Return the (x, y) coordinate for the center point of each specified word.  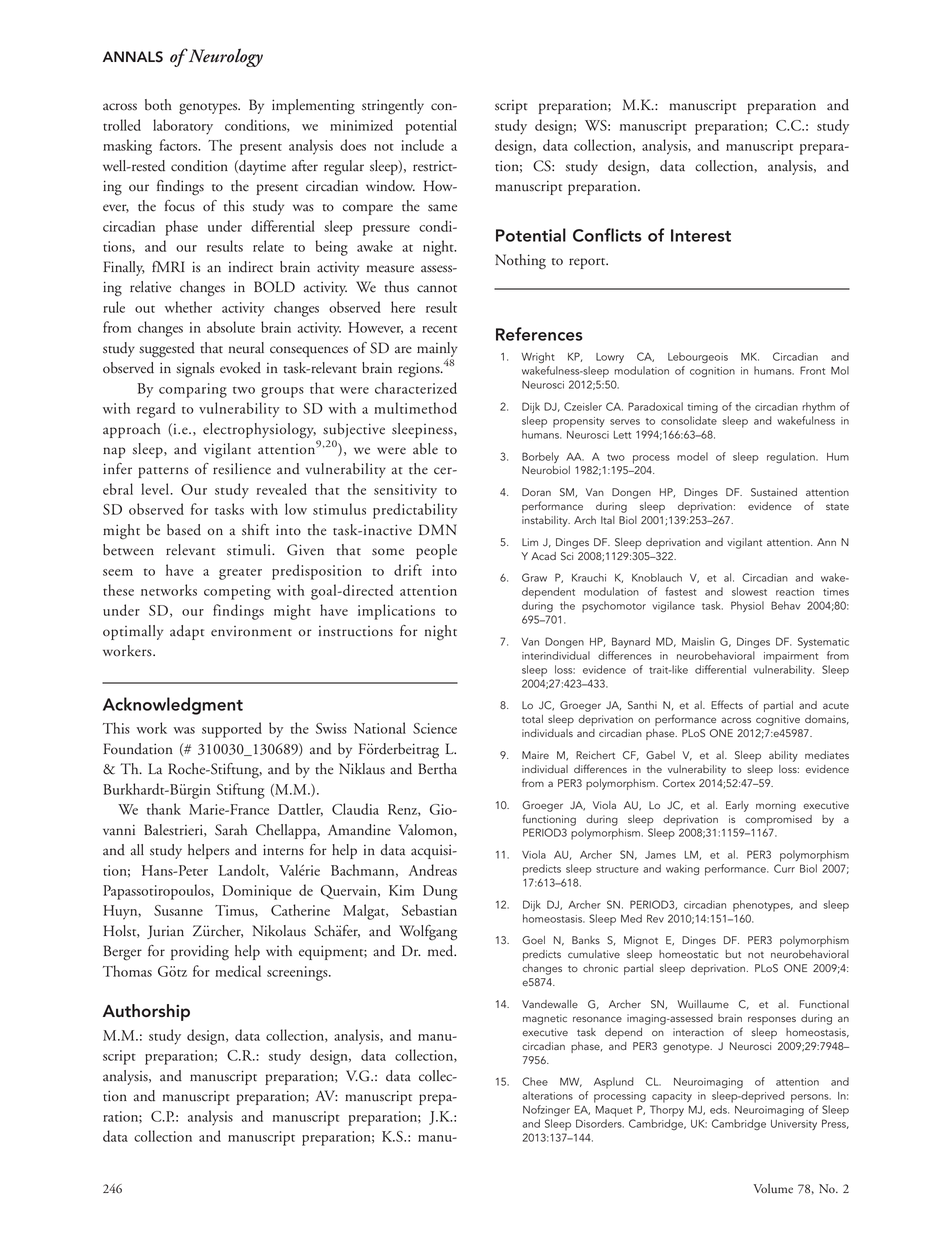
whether (188, 307)
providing (200, 953)
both (158, 105)
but (733, 954)
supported (232, 730)
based (184, 530)
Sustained (774, 492)
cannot (437, 289)
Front (812, 370)
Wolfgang (428, 933)
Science (435, 728)
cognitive (778, 720)
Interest (701, 235)
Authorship (146, 1012)
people (436, 551)
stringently (393, 107)
